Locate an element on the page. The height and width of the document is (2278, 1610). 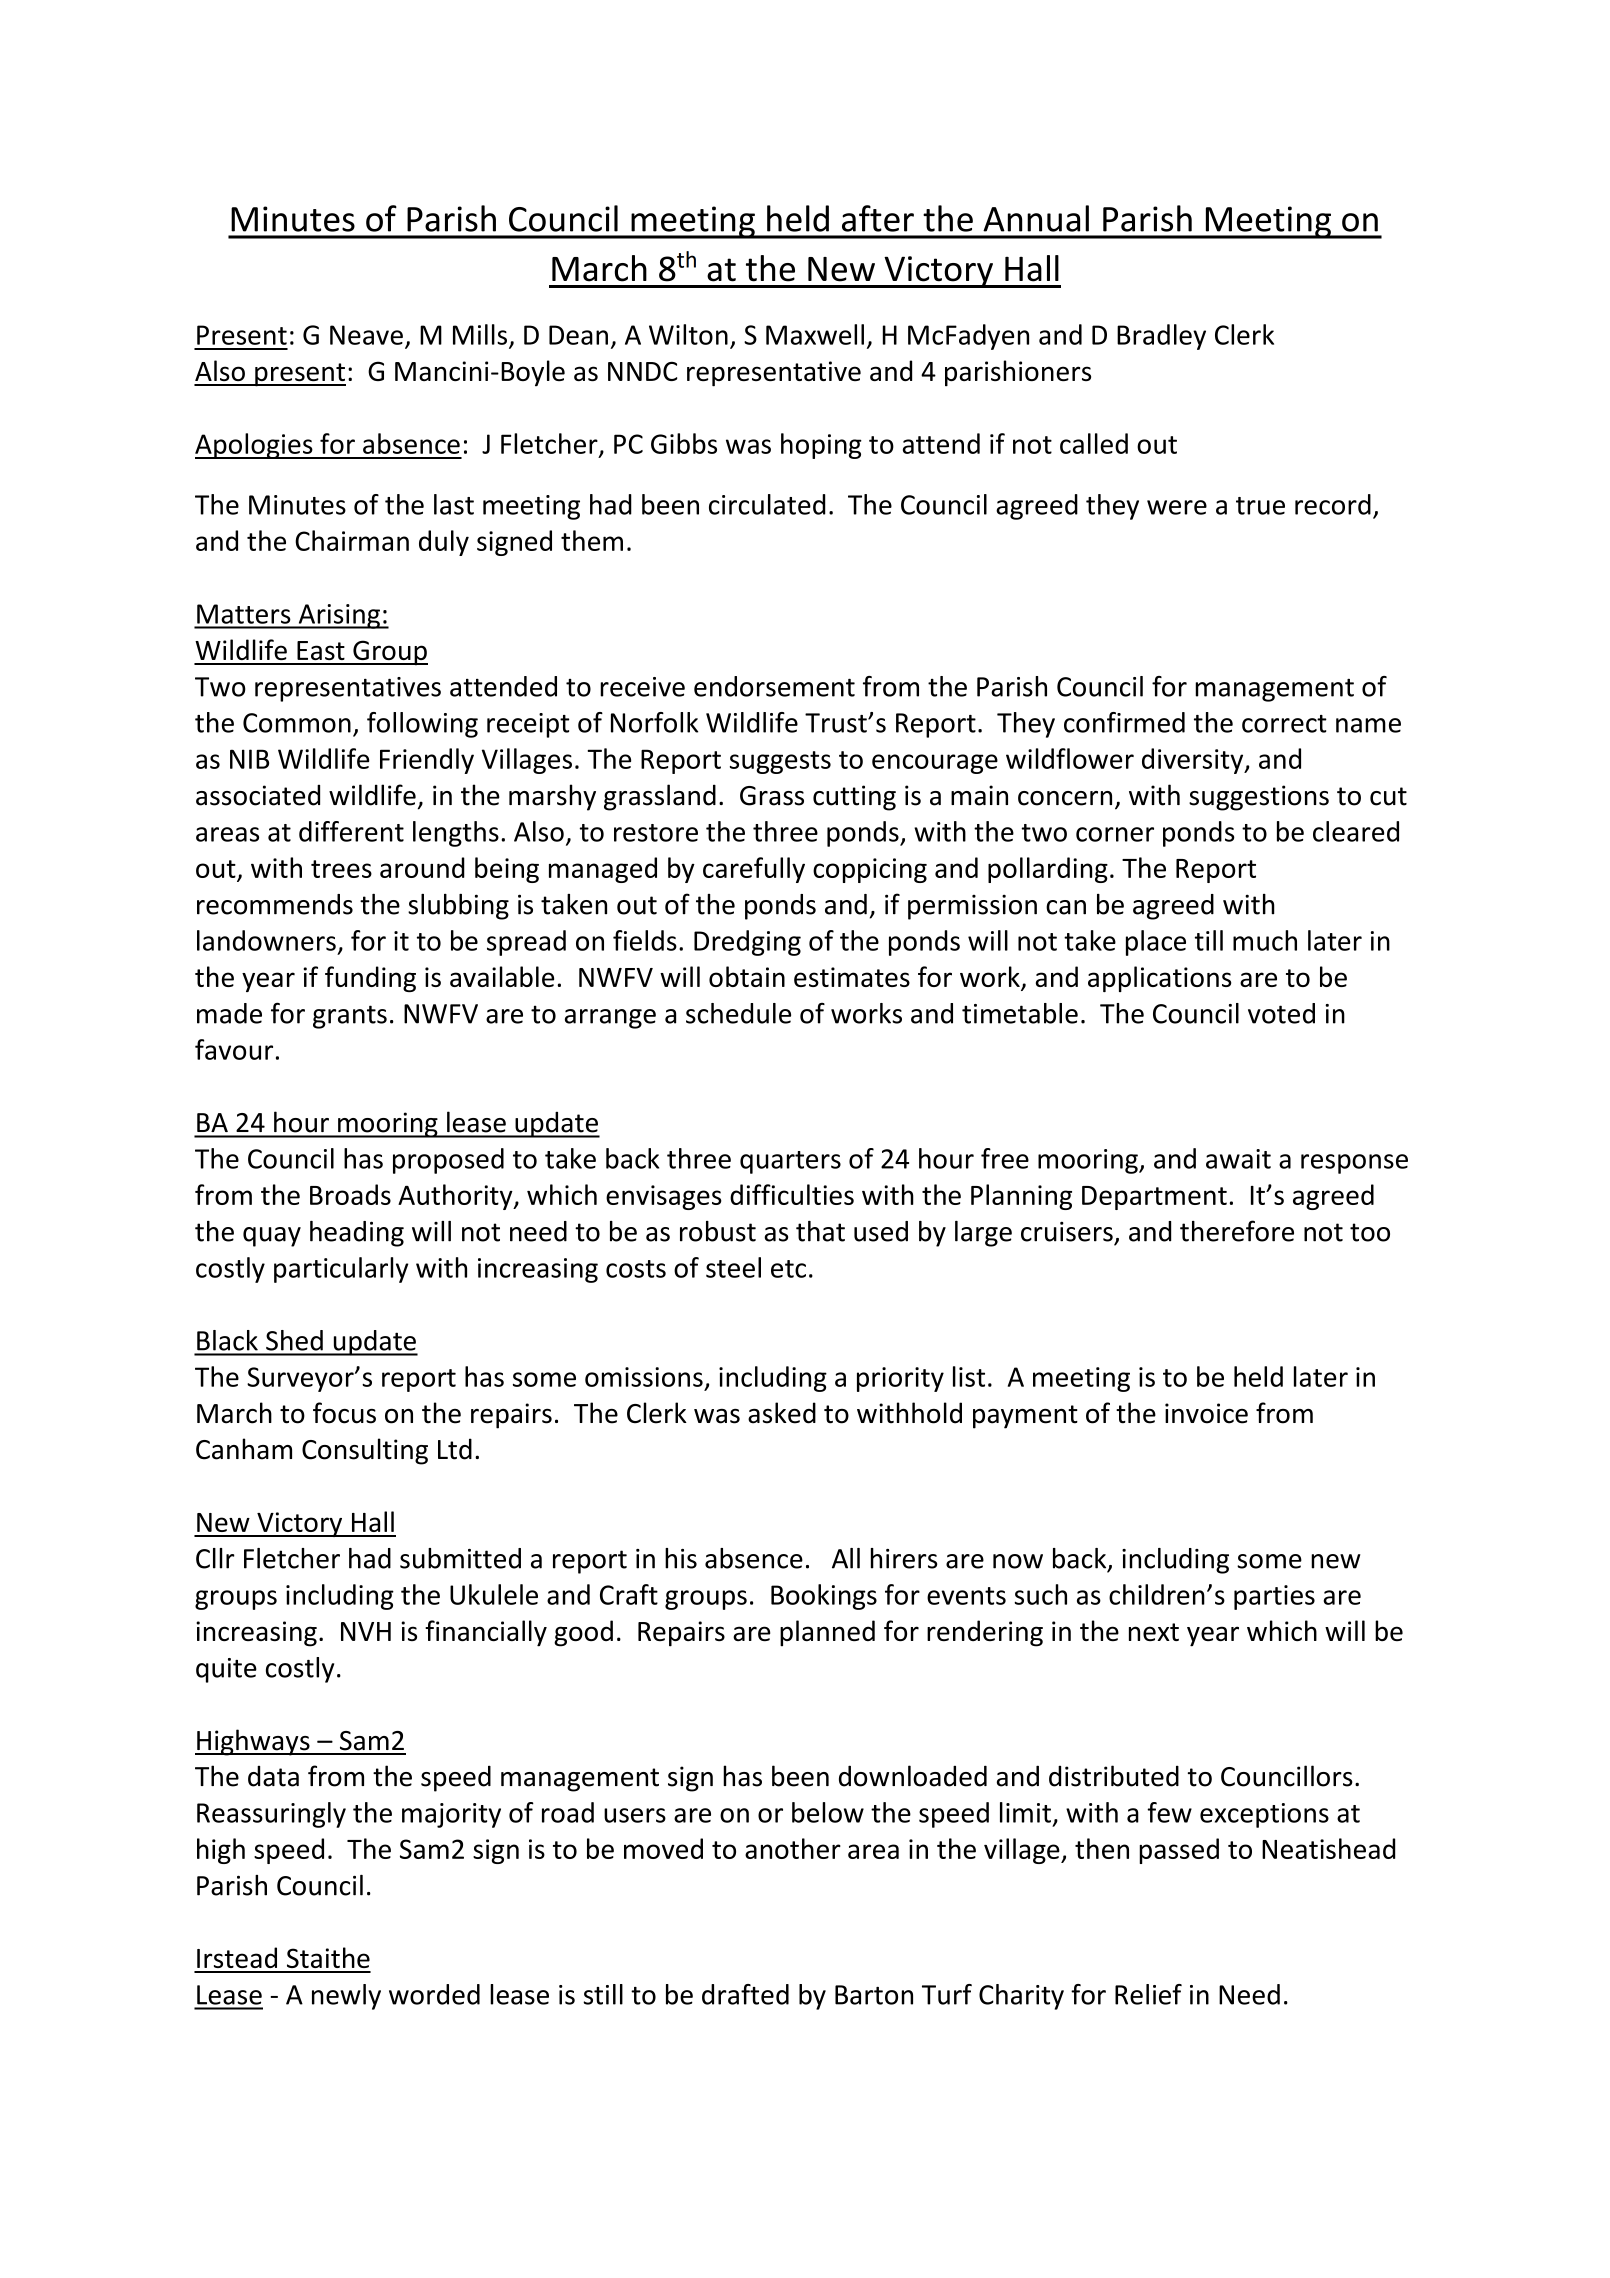
proposed is located at coordinates (448, 1161).
